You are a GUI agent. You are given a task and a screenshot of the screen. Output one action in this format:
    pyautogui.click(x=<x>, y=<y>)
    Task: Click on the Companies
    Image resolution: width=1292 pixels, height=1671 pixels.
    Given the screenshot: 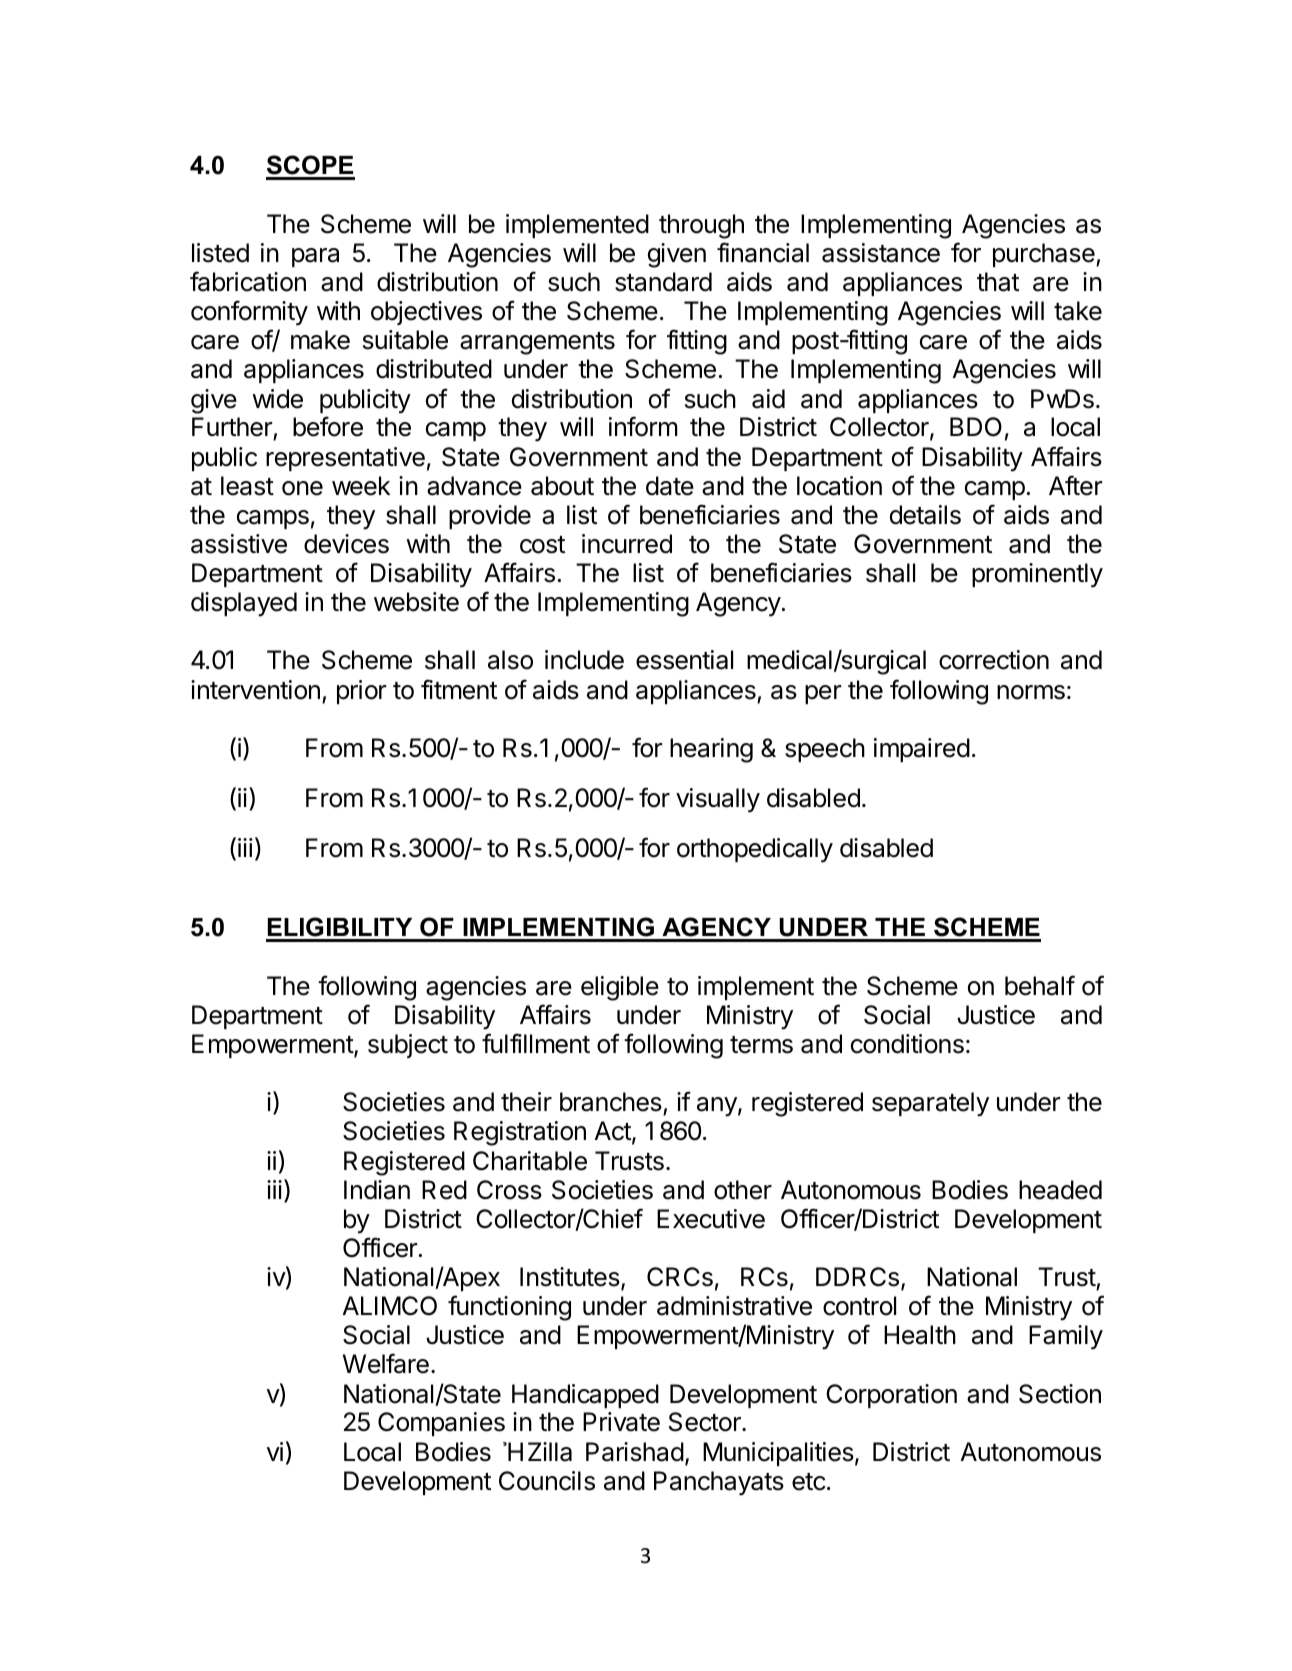 What is the action you would take?
    pyautogui.click(x=441, y=1424)
